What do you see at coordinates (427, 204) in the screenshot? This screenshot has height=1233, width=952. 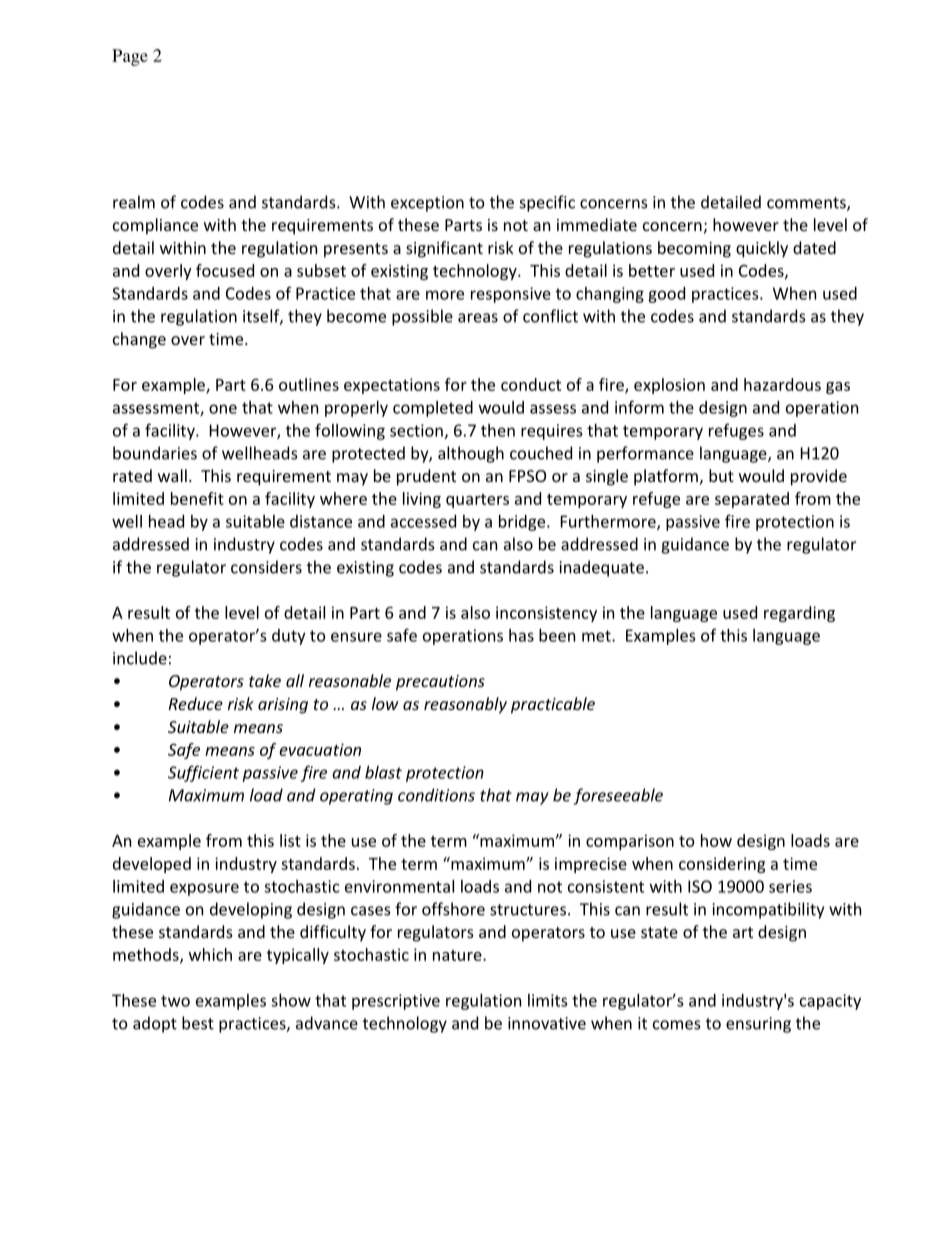 I see `exception` at bounding box center [427, 204].
